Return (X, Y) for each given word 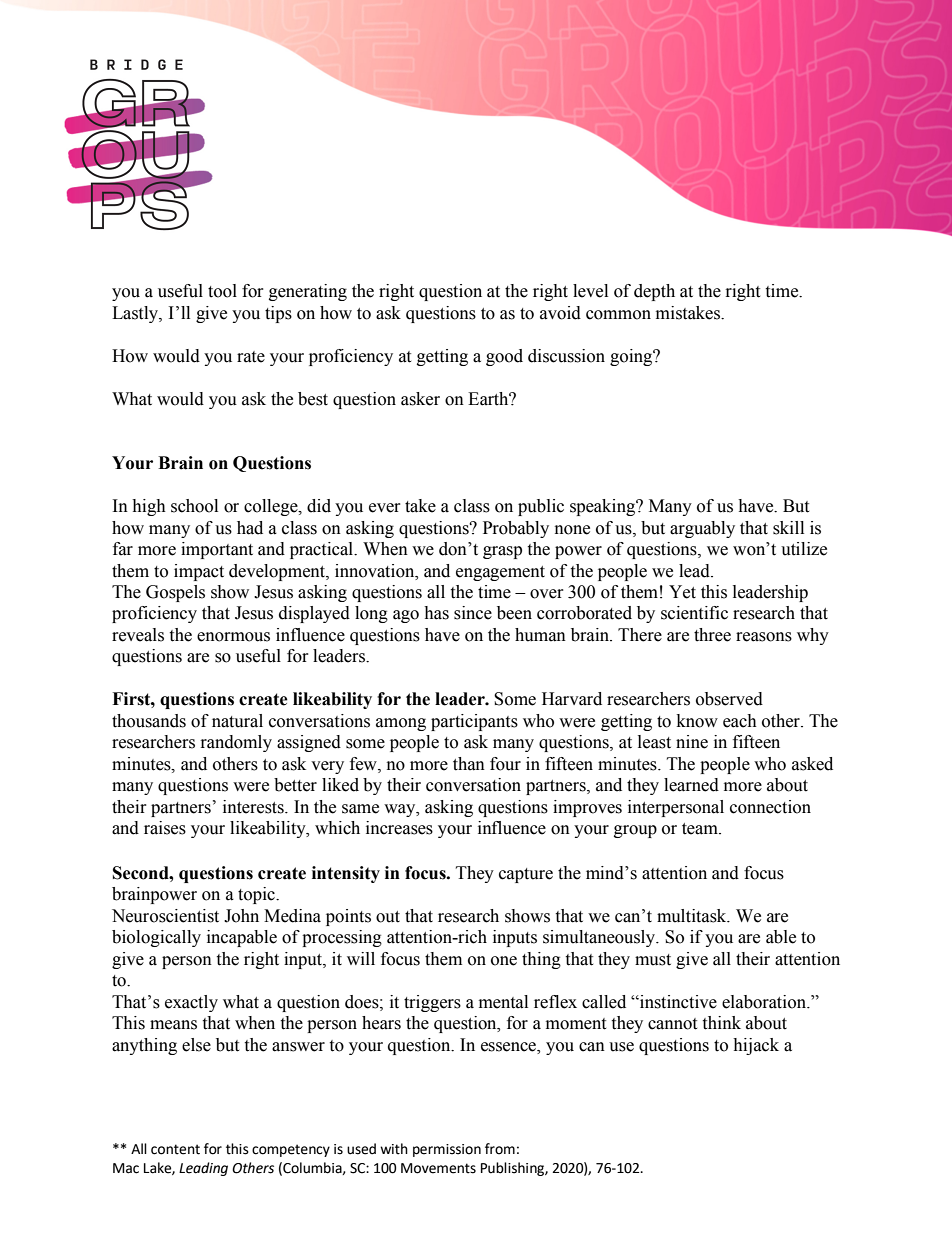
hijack (756, 1046)
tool (222, 291)
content (175, 1149)
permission (447, 1150)
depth (654, 292)
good (504, 357)
